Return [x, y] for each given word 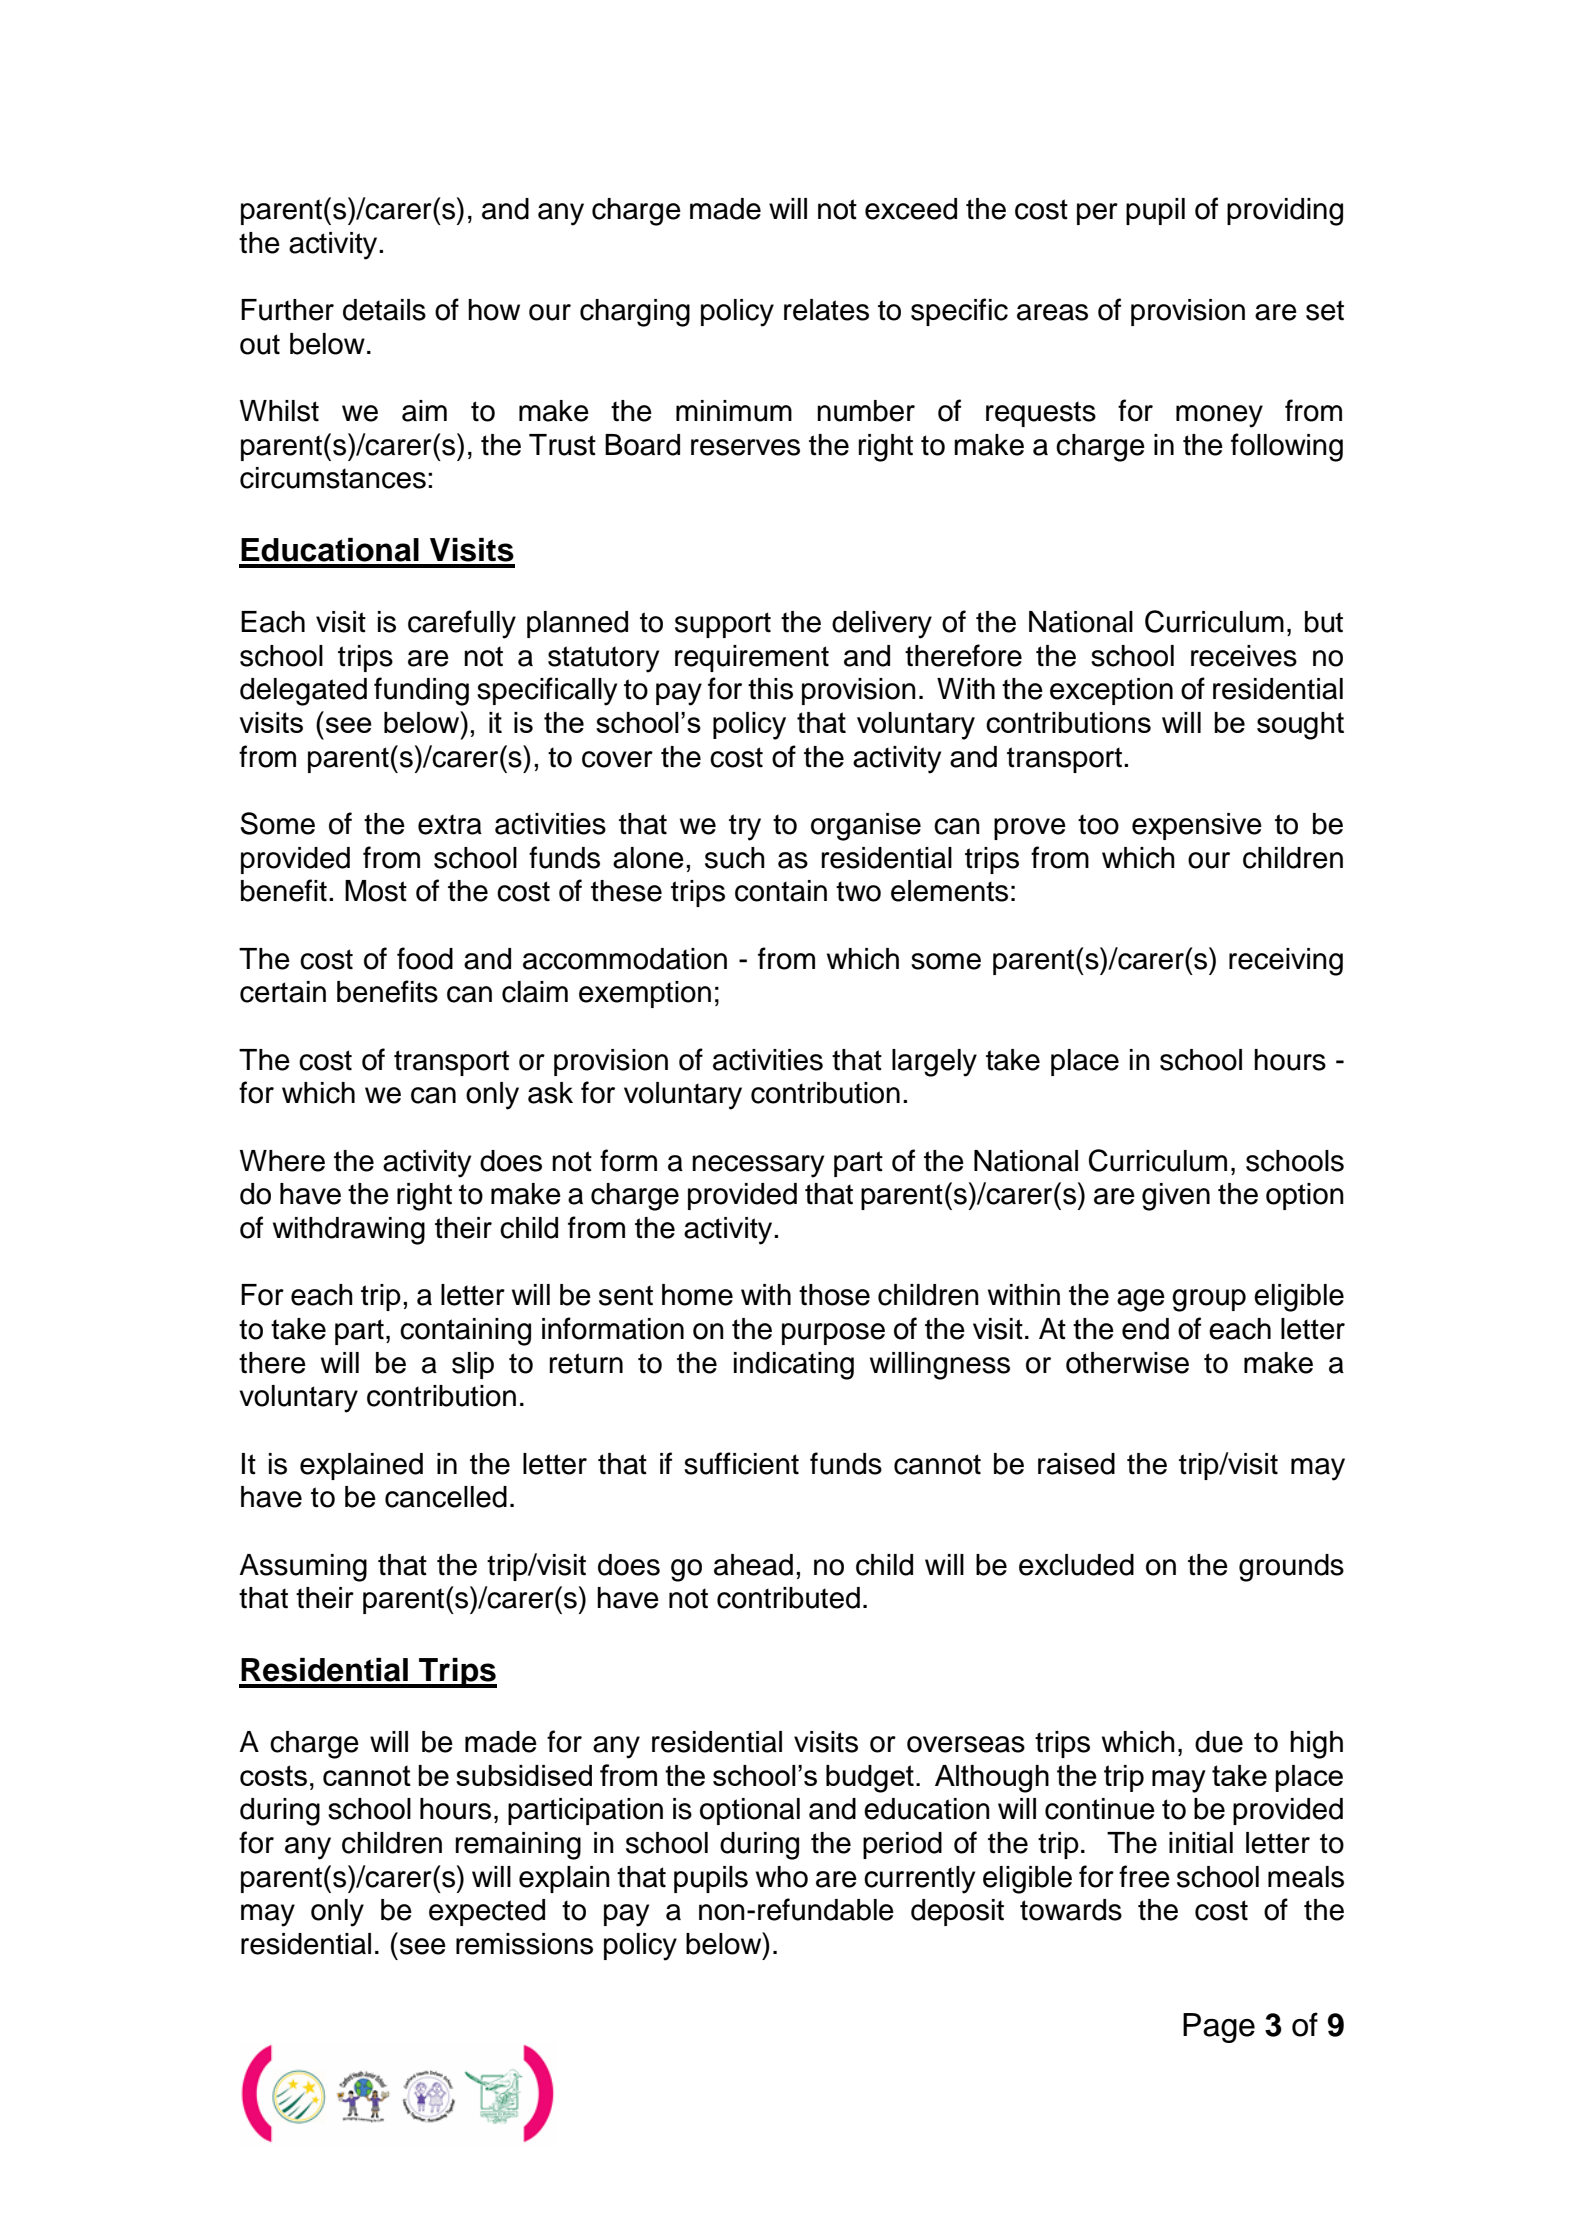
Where [282, 1161]
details [384, 310]
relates [826, 310]
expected [487, 1912]
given [1176, 1197]
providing [1285, 212]
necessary [758, 1166]
